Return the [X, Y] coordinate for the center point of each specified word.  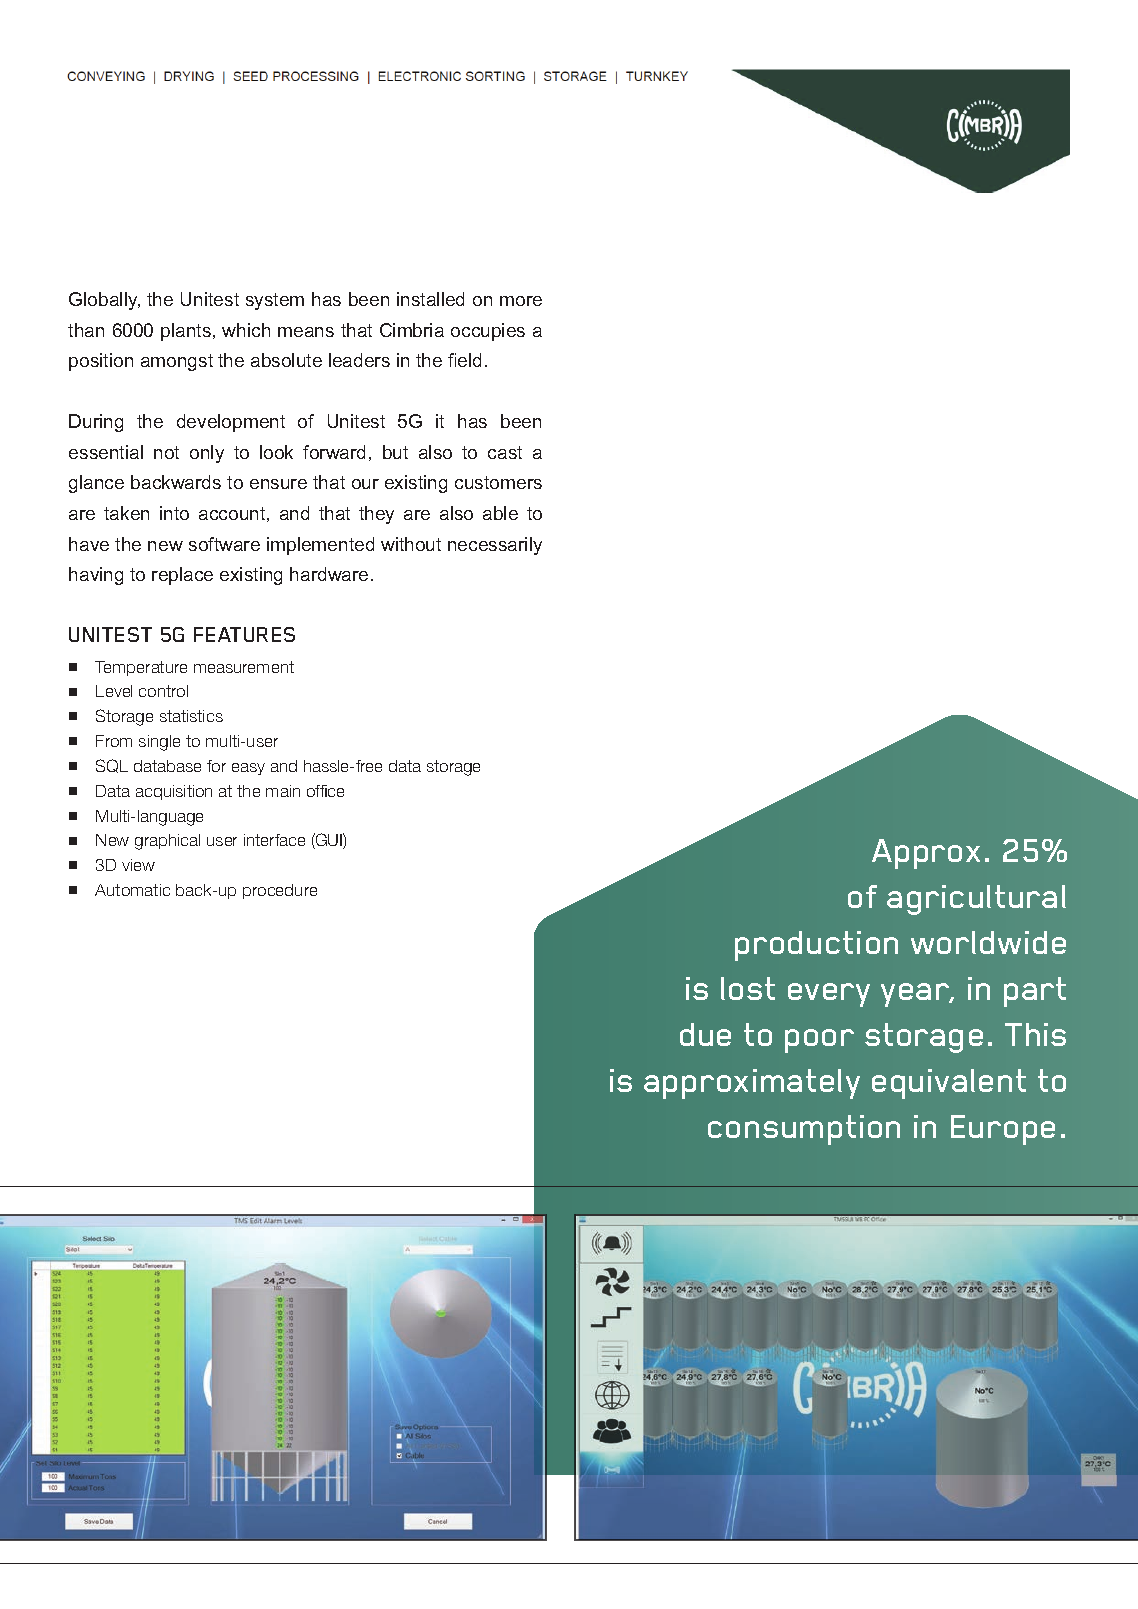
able [500, 513]
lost [748, 988]
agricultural [976, 900]
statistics [191, 716]
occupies [488, 332]
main [283, 791]
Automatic [132, 890]
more [521, 301]
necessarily [495, 546]
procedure [280, 891]
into [174, 513]
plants [186, 332]
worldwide [988, 942]
